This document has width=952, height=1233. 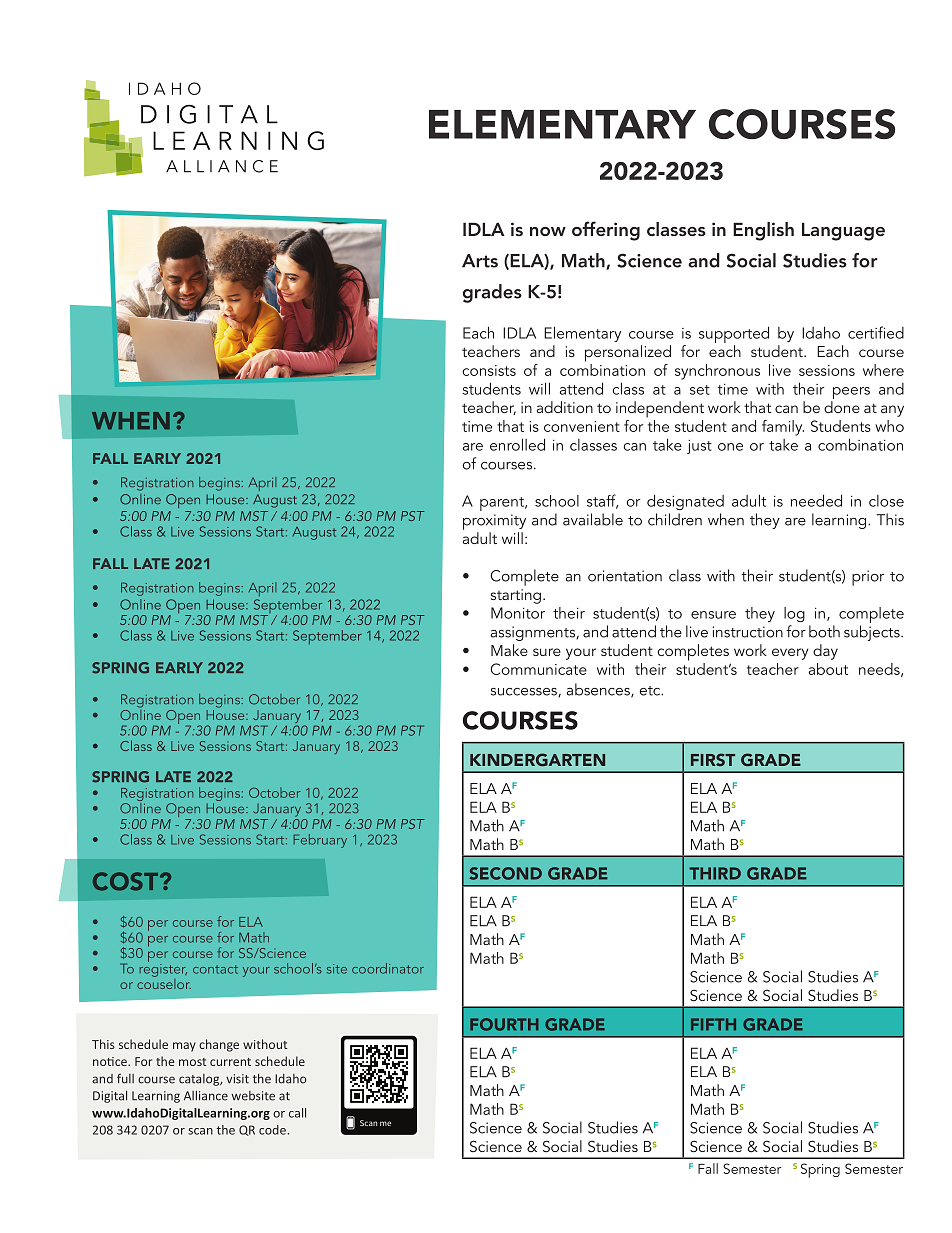 What do you see at coordinates (215, 969) in the document?
I see `contact` at bounding box center [215, 969].
